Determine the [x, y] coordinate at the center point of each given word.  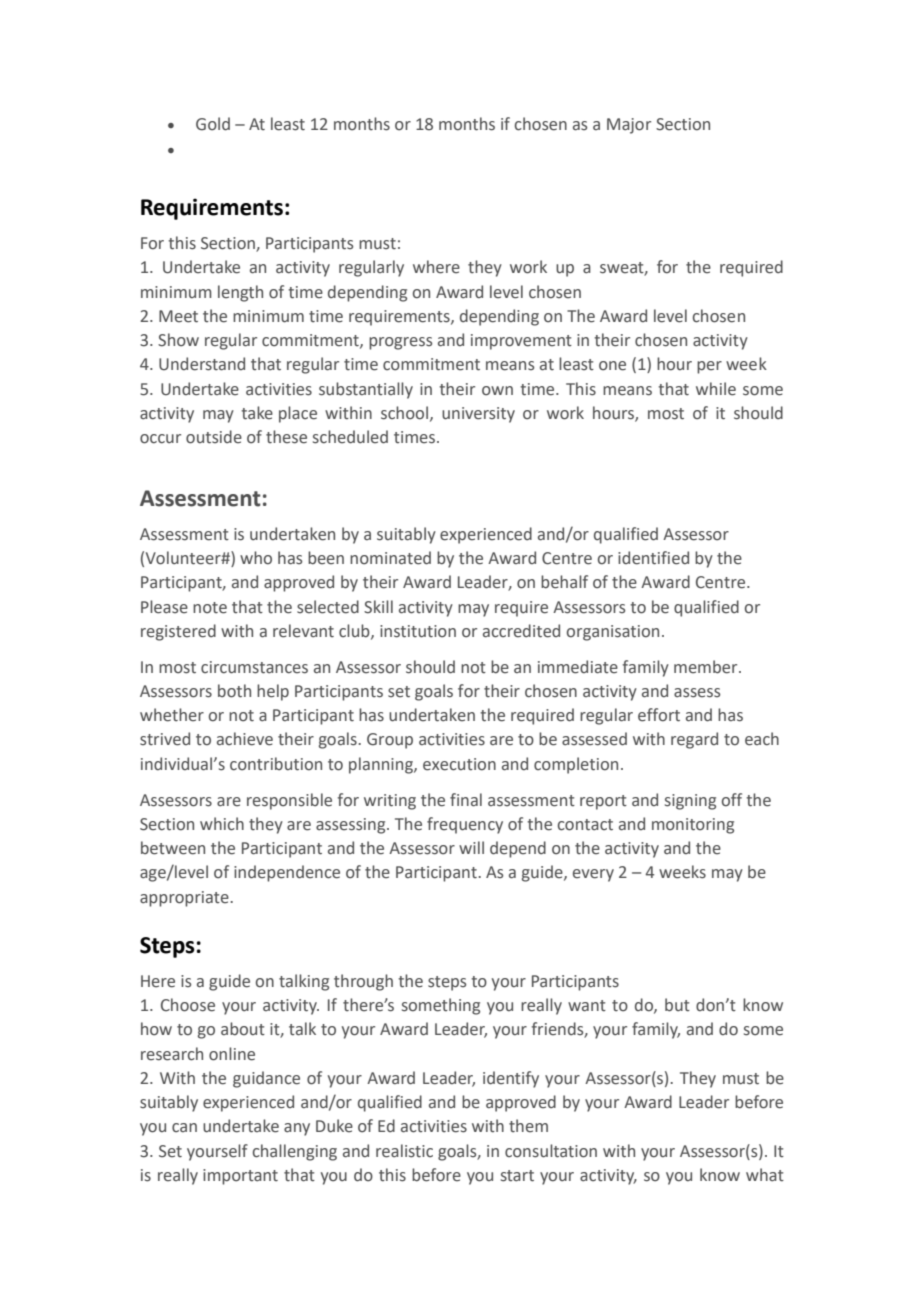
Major [629, 126]
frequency [465, 825]
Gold [213, 124]
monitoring [693, 826]
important [240, 1177]
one [612, 366]
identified [653, 558]
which [222, 824]
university [478, 415]
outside [214, 437]
